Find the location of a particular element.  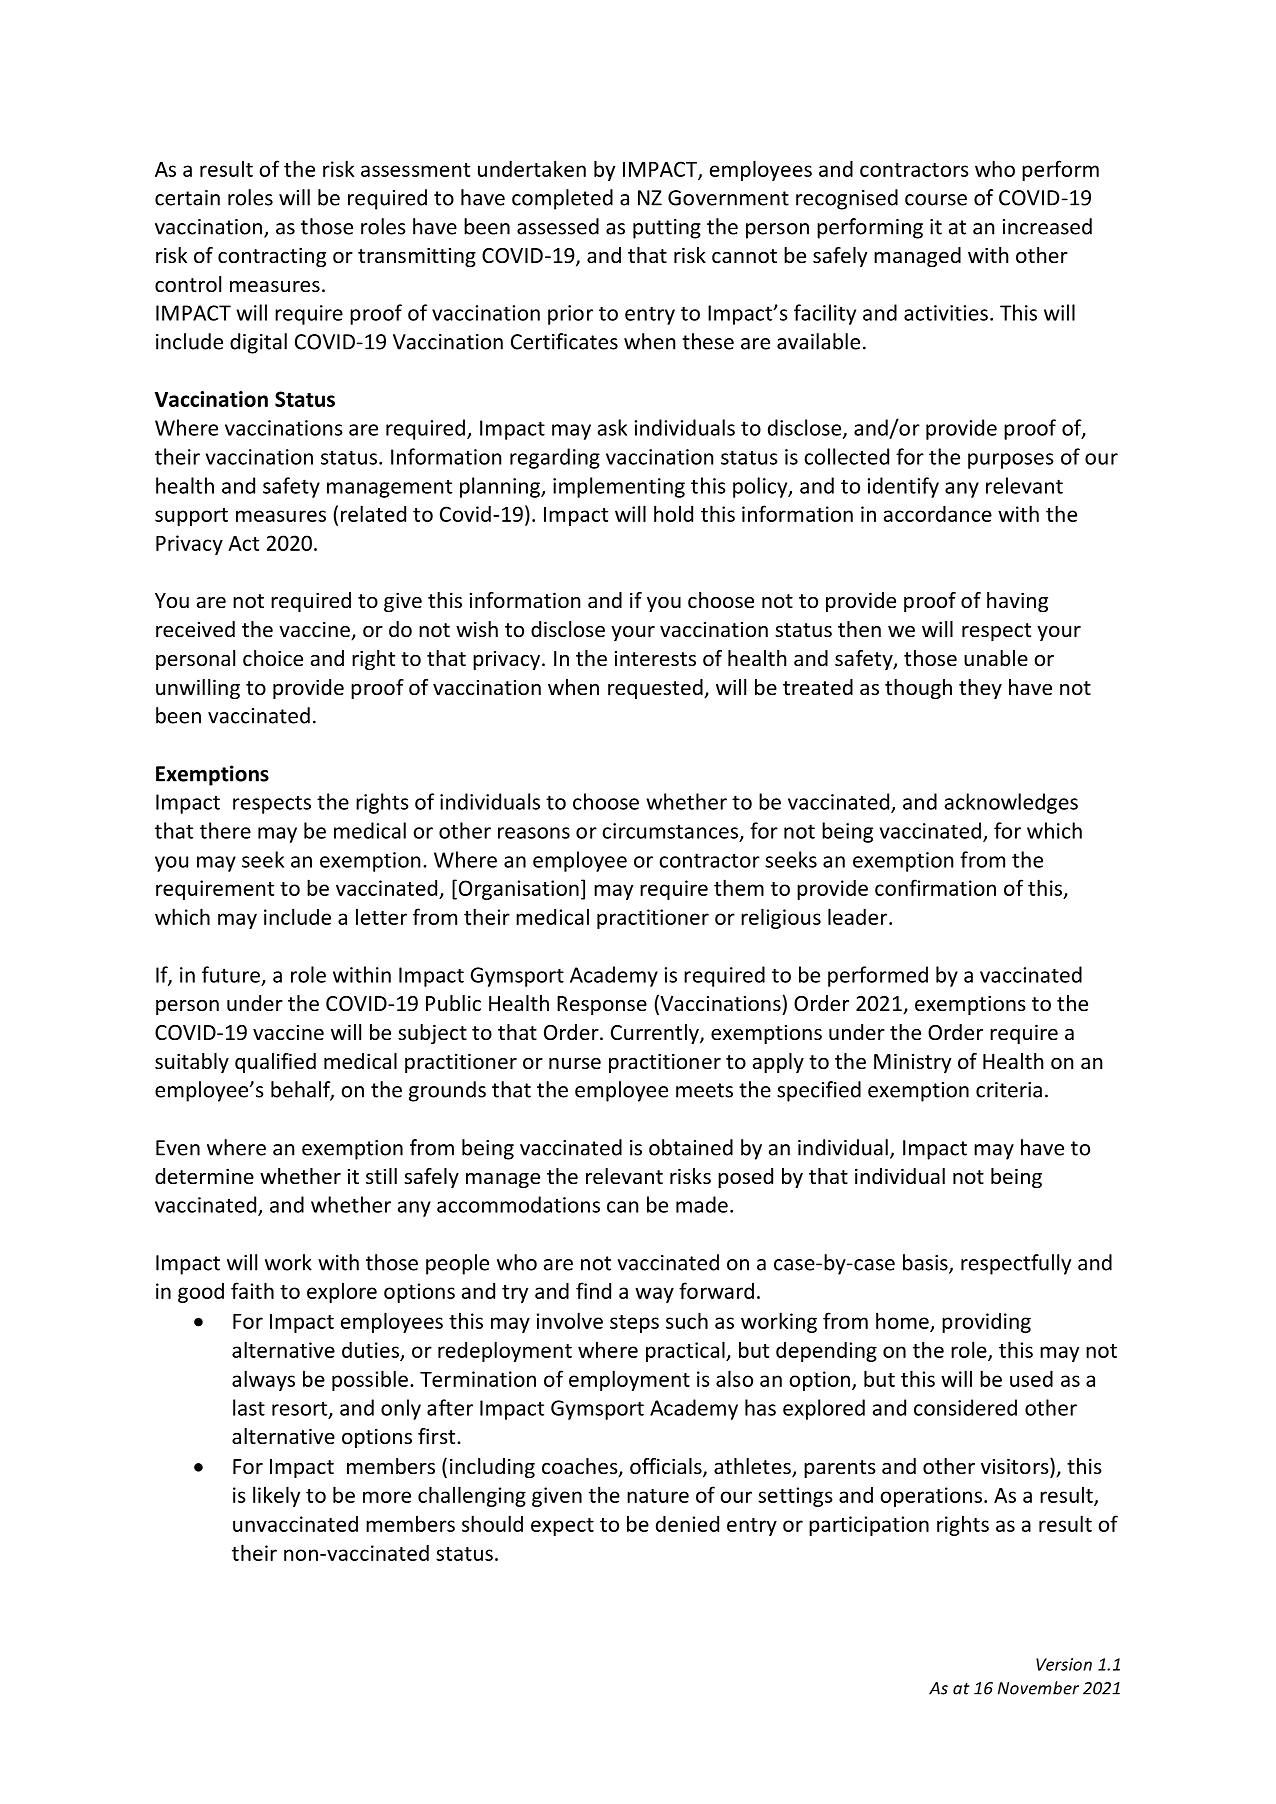

putting is located at coordinates (667, 229).
